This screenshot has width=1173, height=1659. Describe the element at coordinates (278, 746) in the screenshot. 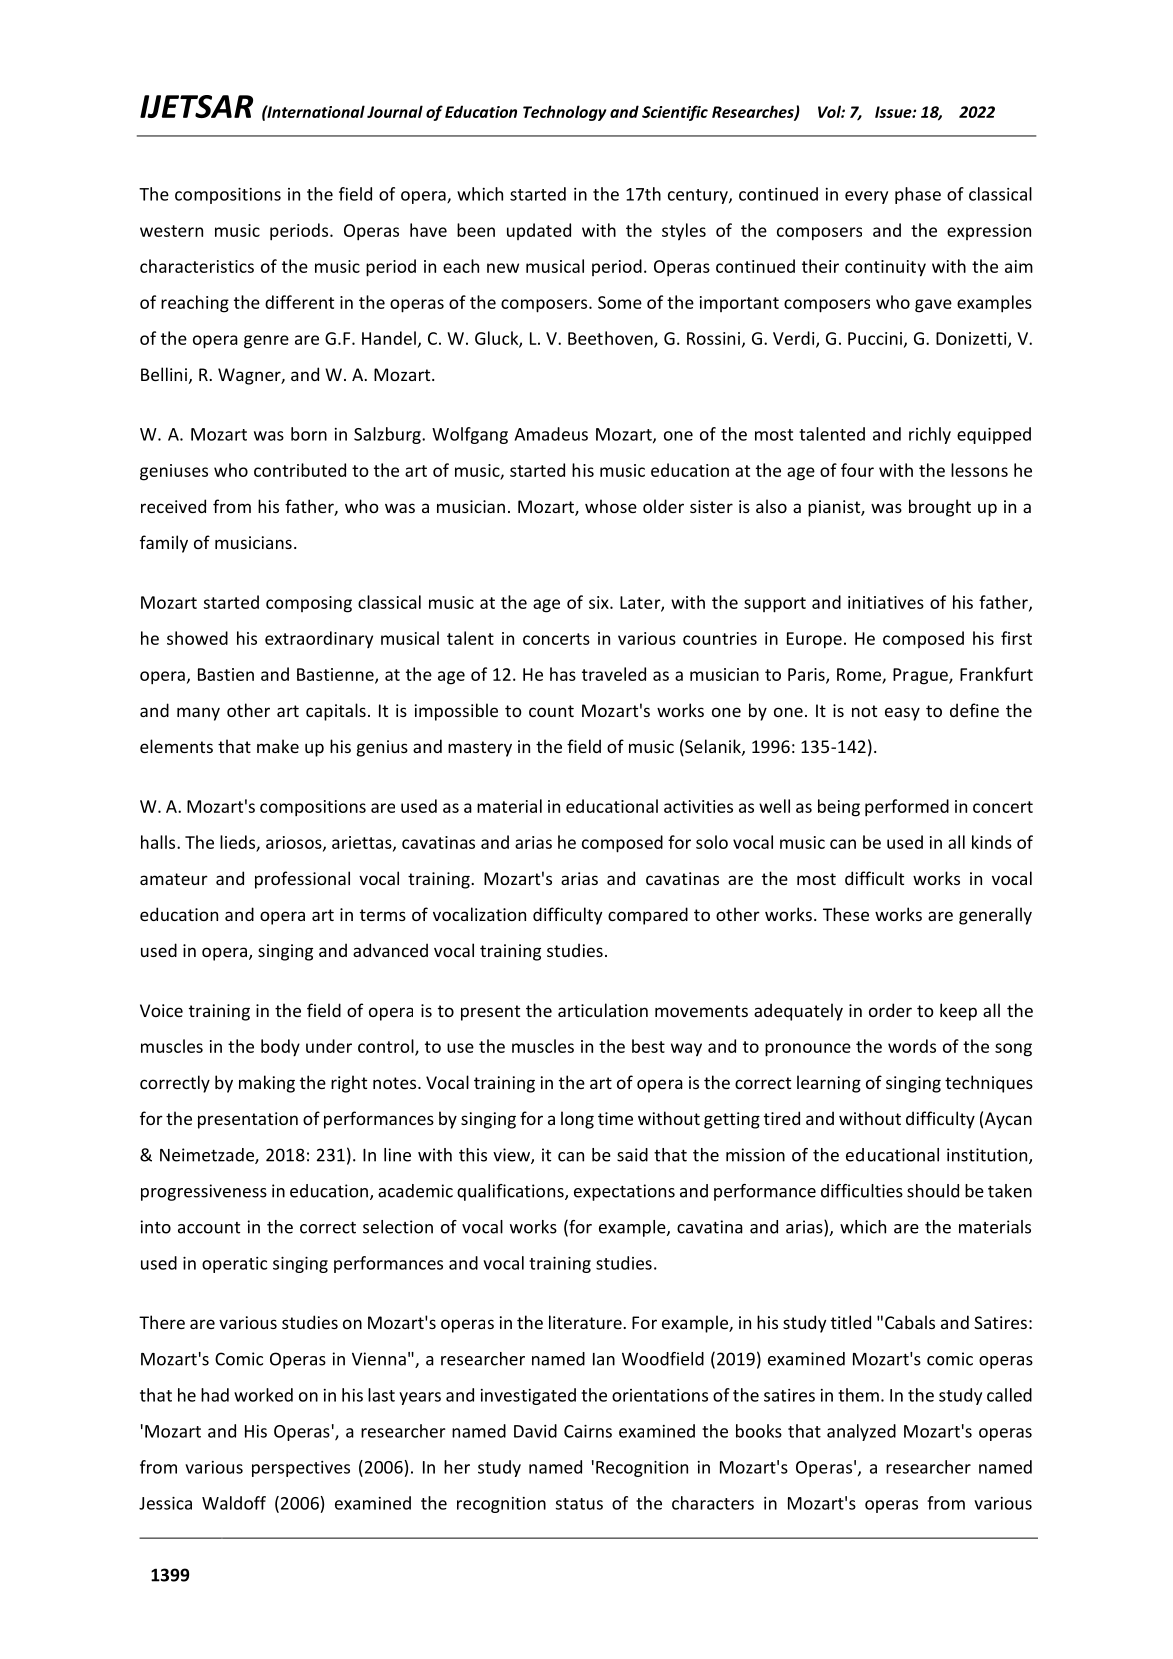

I see `make` at that location.
